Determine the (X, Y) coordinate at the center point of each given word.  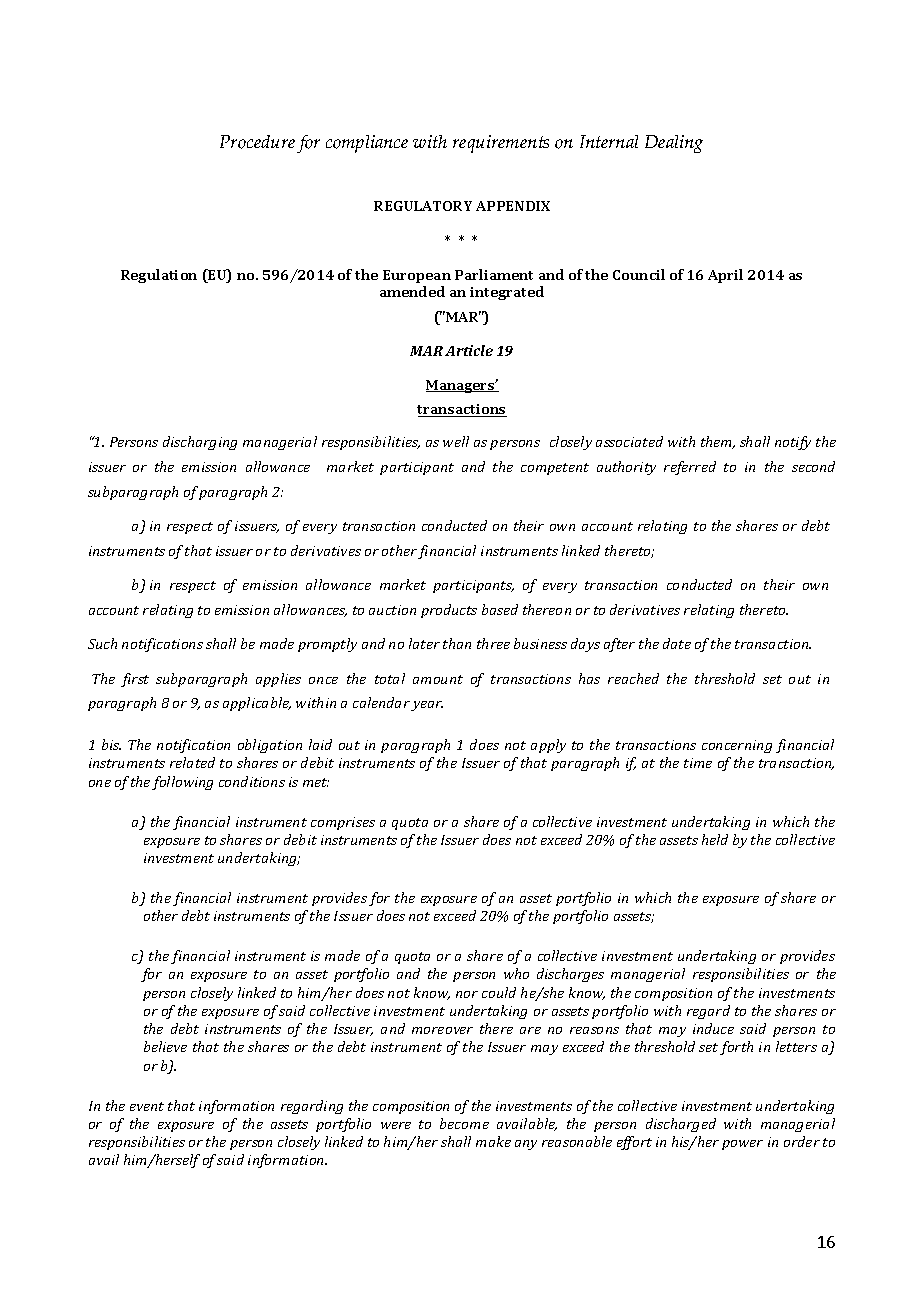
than (457, 643)
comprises (343, 823)
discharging (200, 443)
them (718, 442)
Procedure (257, 142)
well (456, 441)
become (464, 1123)
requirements (501, 144)
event (147, 1106)
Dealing (674, 144)
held (715, 839)
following (182, 783)
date (677, 643)
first (135, 680)
